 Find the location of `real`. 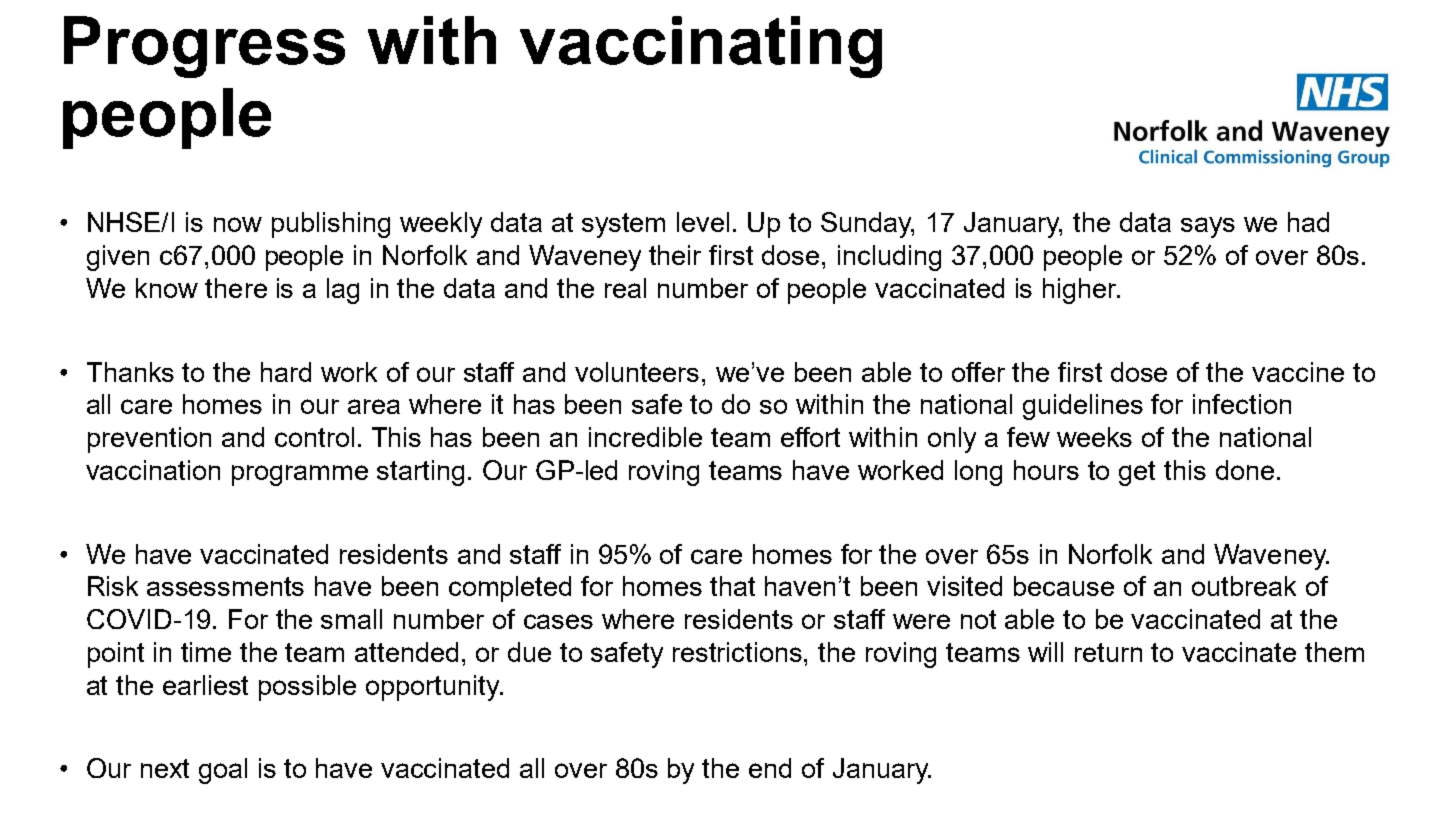

real is located at coordinates (625, 288).
